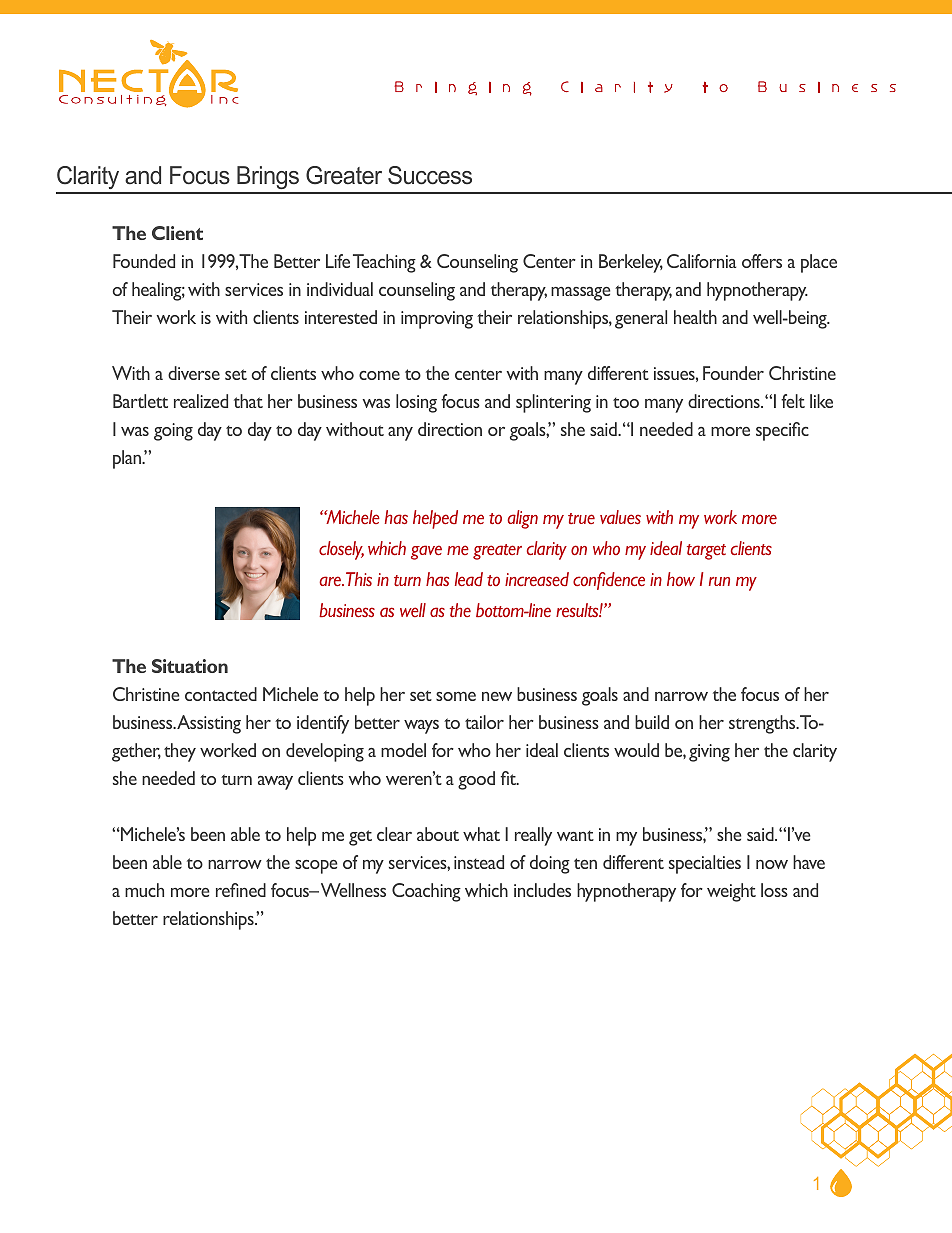  What do you see at coordinates (416, 403) in the document?
I see `losing` at bounding box center [416, 403].
